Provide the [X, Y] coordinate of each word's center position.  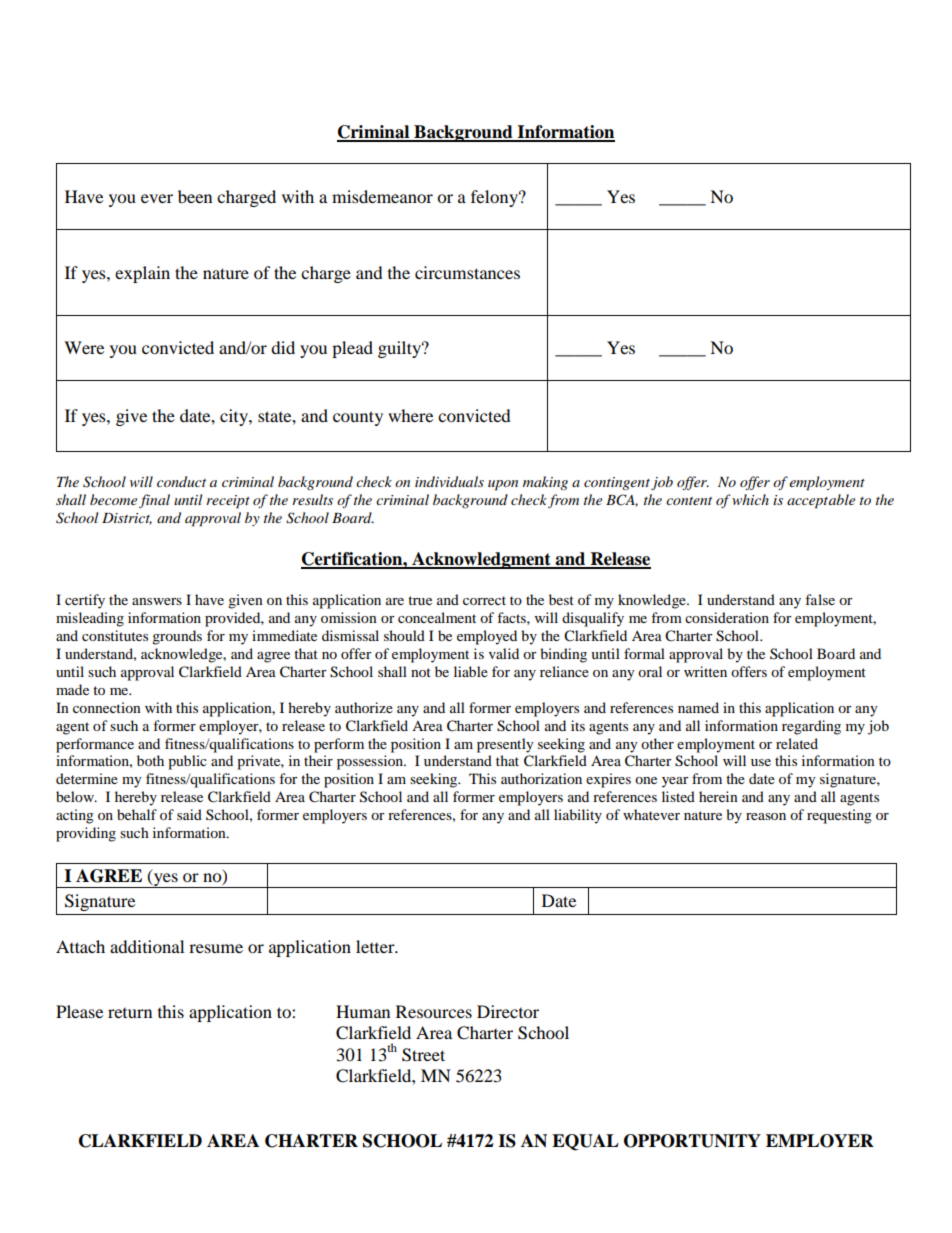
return [130, 1013]
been [195, 196]
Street [423, 1055]
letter [376, 946]
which [750, 499]
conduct [181, 481]
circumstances [467, 272]
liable [471, 671]
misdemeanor [382, 196]
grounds [177, 637]
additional [147, 946]
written [705, 671]
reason [766, 816]
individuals [449, 481]
